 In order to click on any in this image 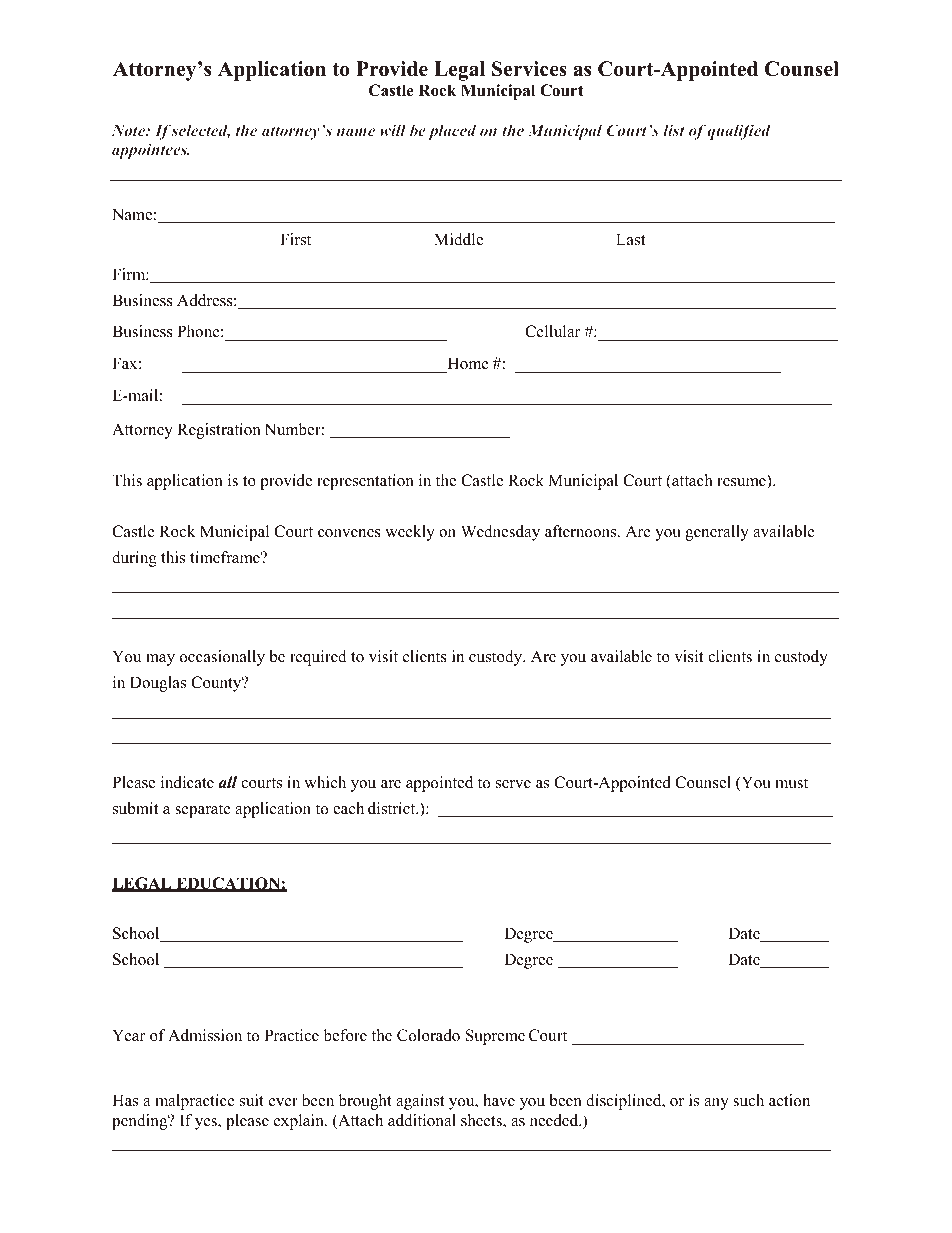, I will do `click(716, 1104)`.
